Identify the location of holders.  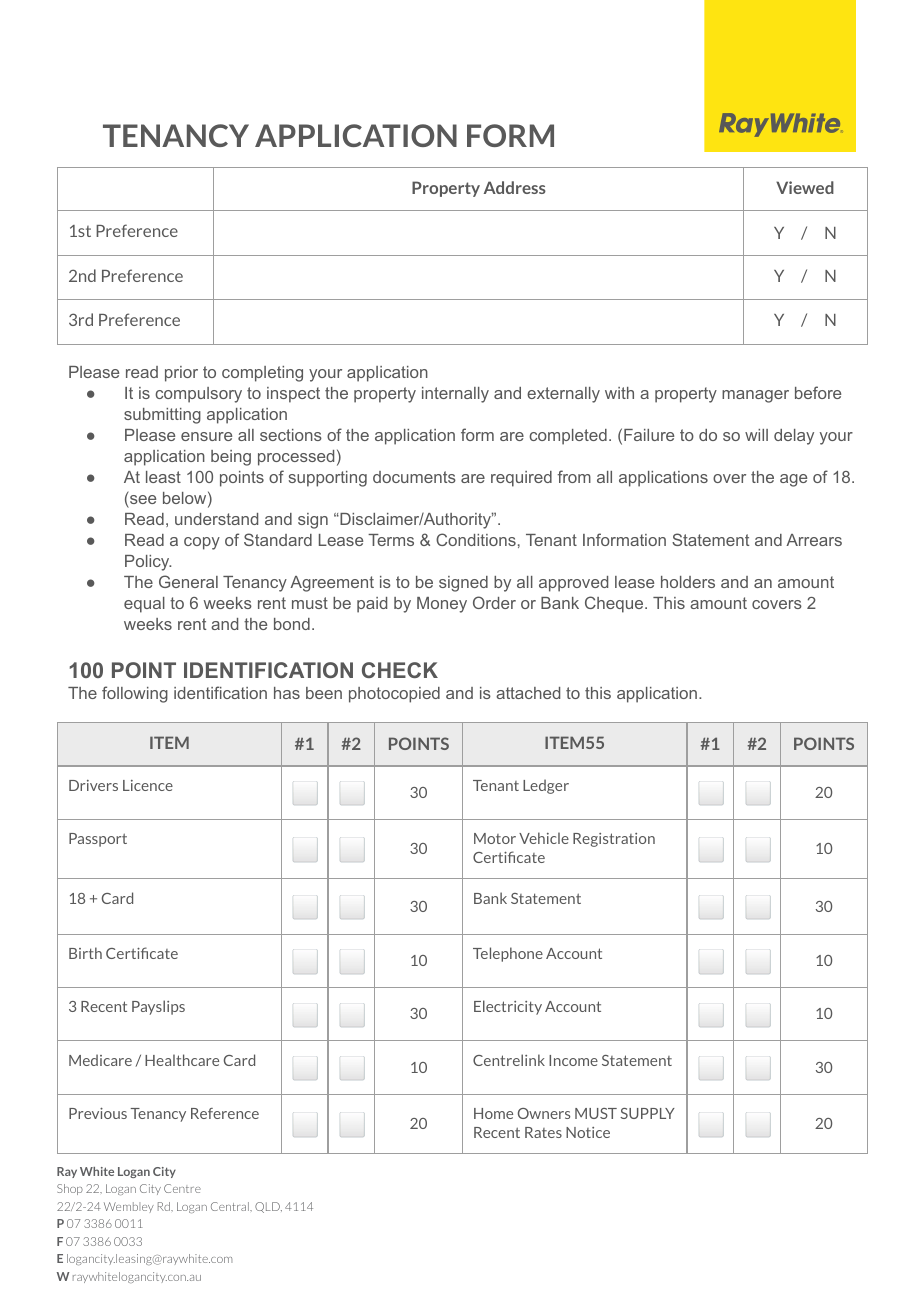
(688, 582).
